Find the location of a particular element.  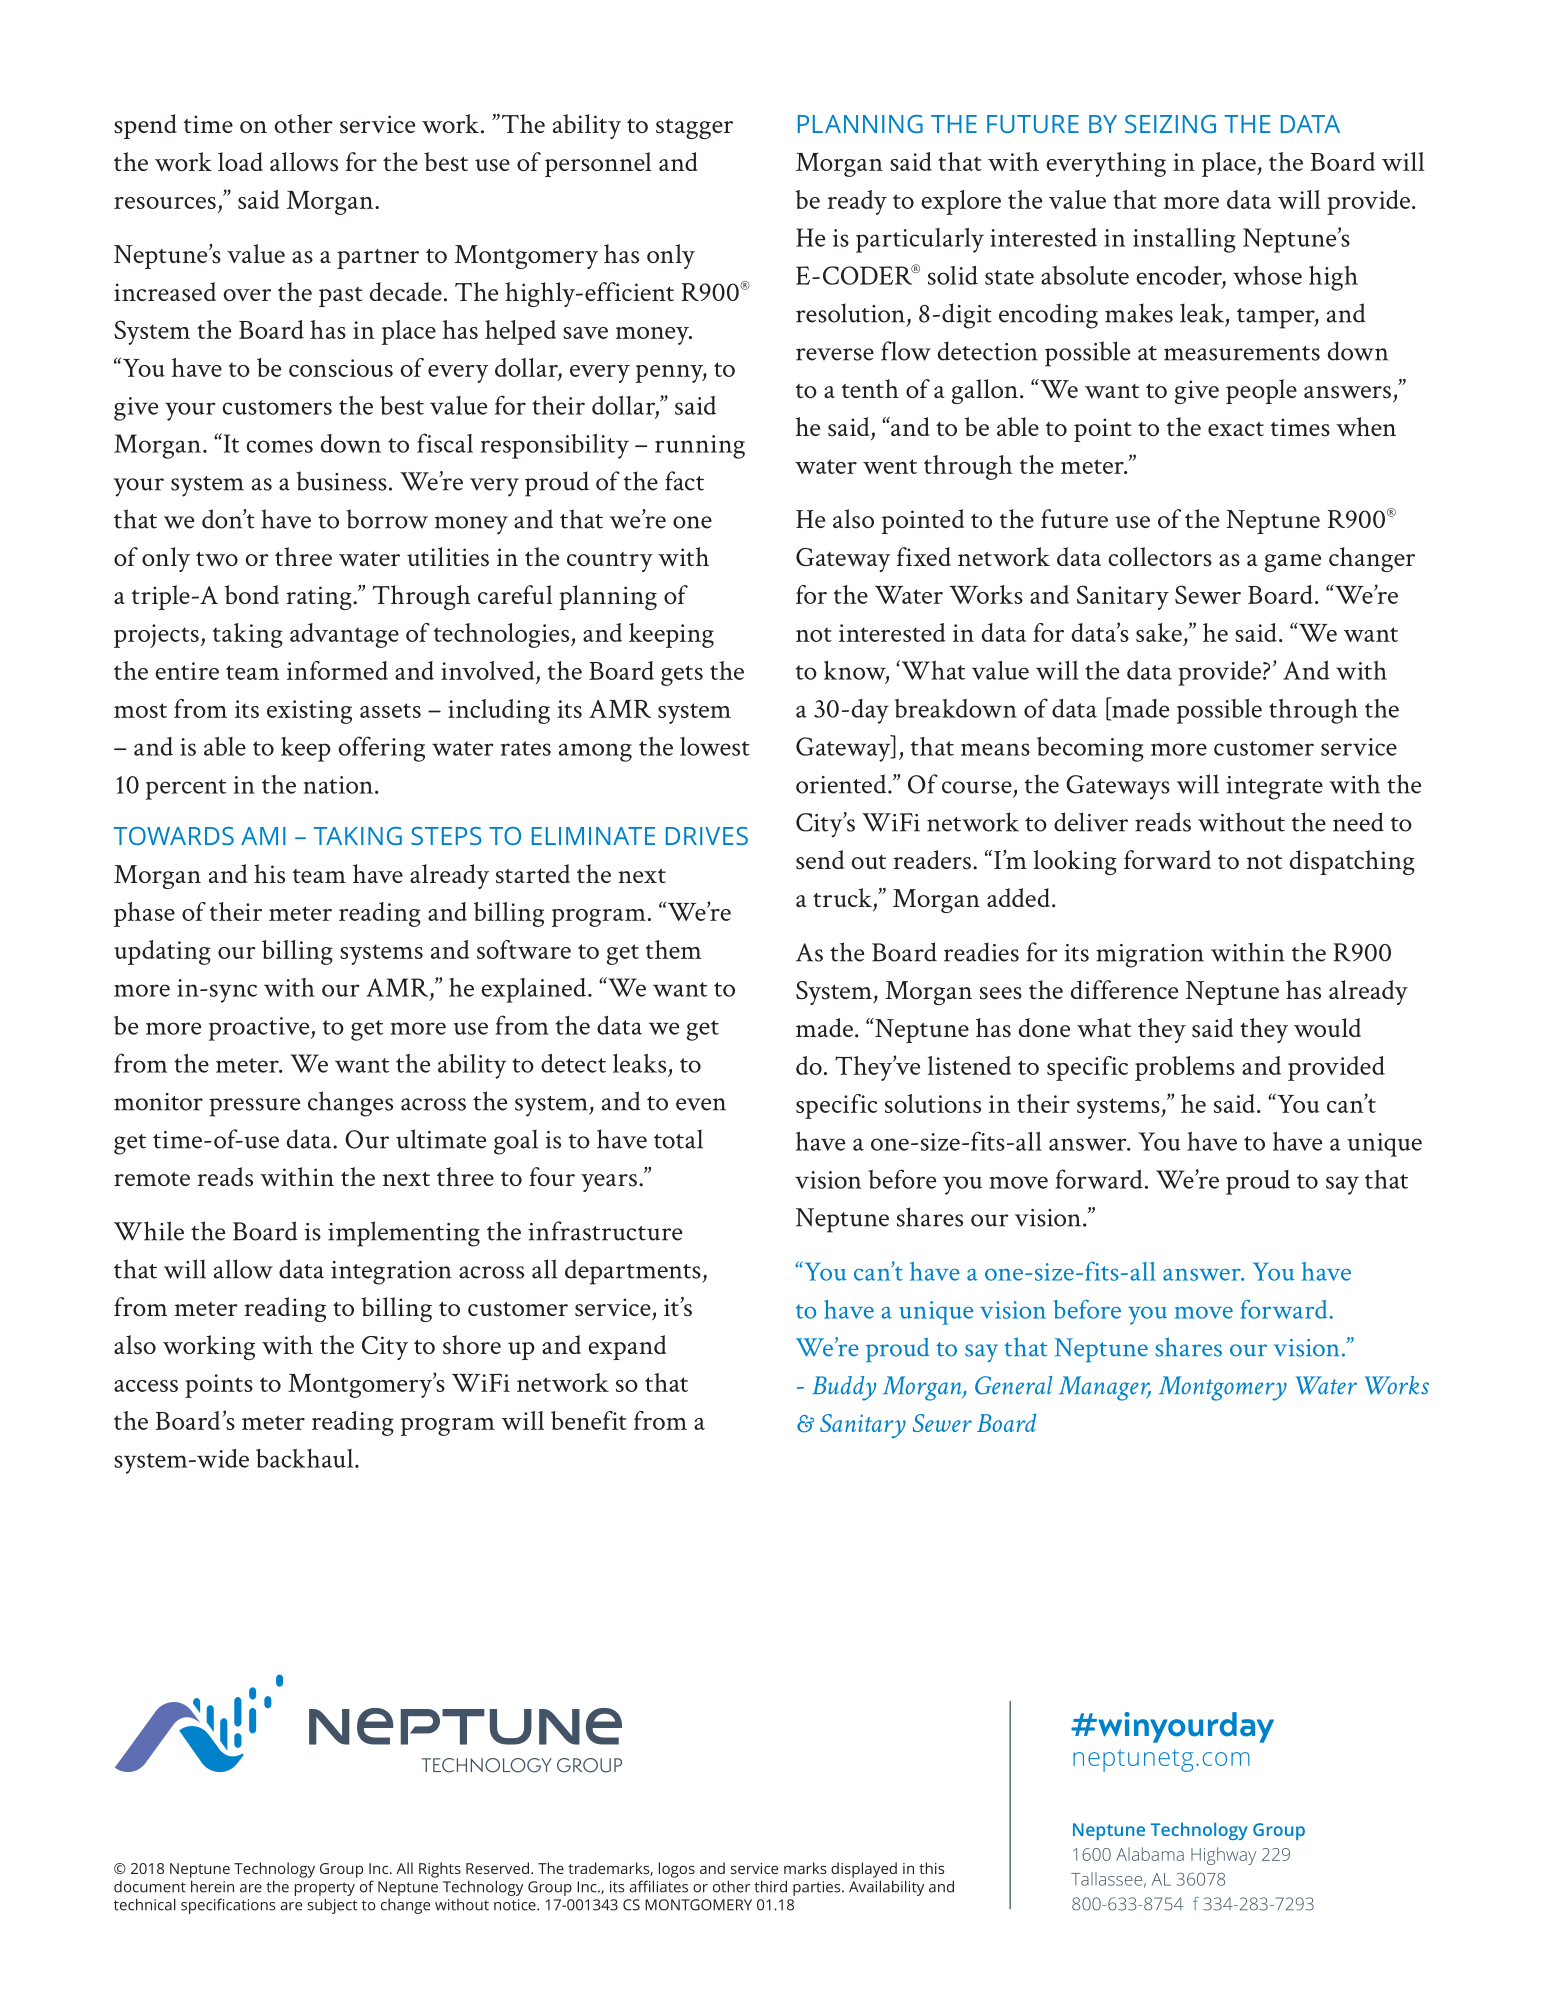

SEIZING is located at coordinates (1170, 124).
